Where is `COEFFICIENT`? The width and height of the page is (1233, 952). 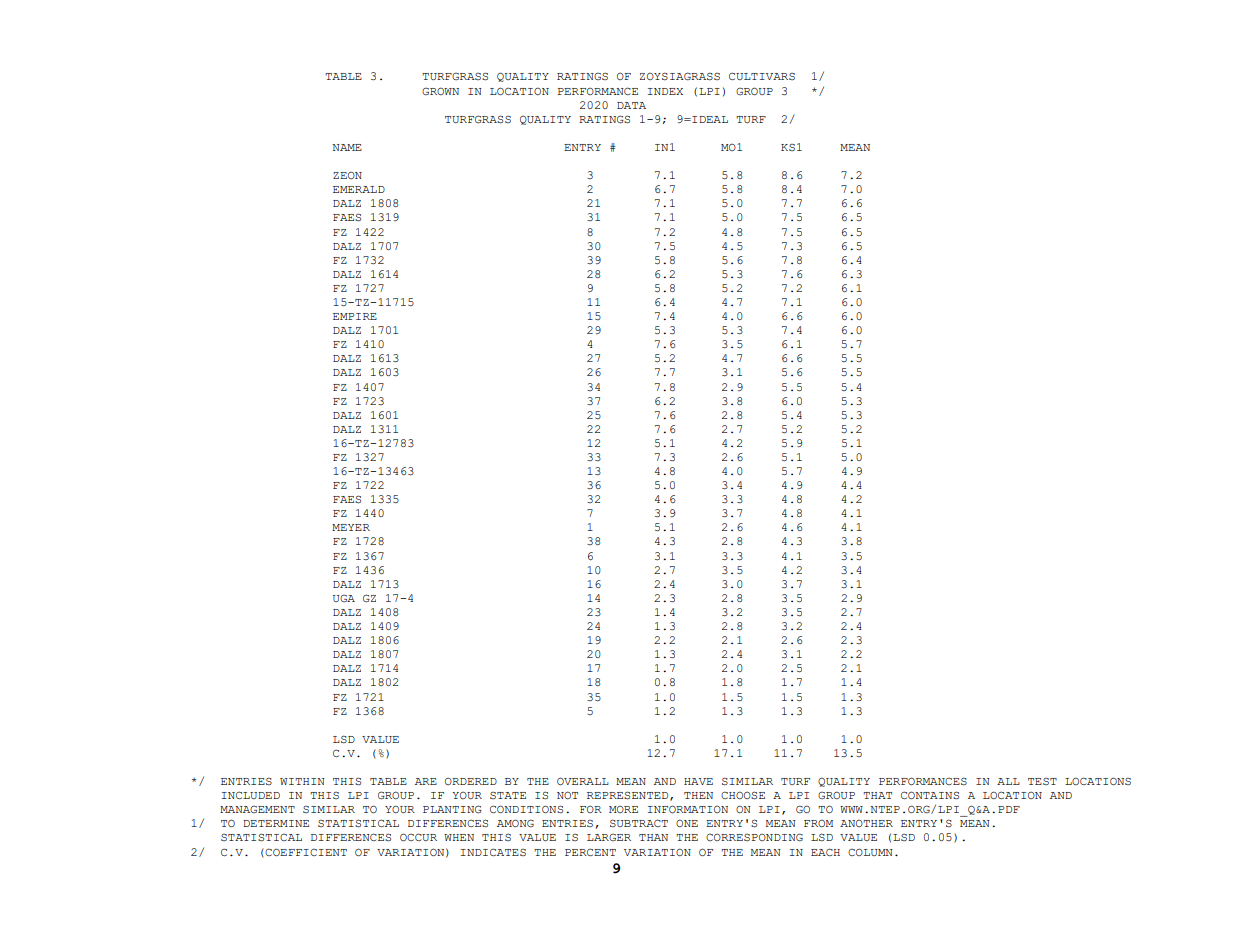 COEFFICIENT is located at coordinates (306, 852).
